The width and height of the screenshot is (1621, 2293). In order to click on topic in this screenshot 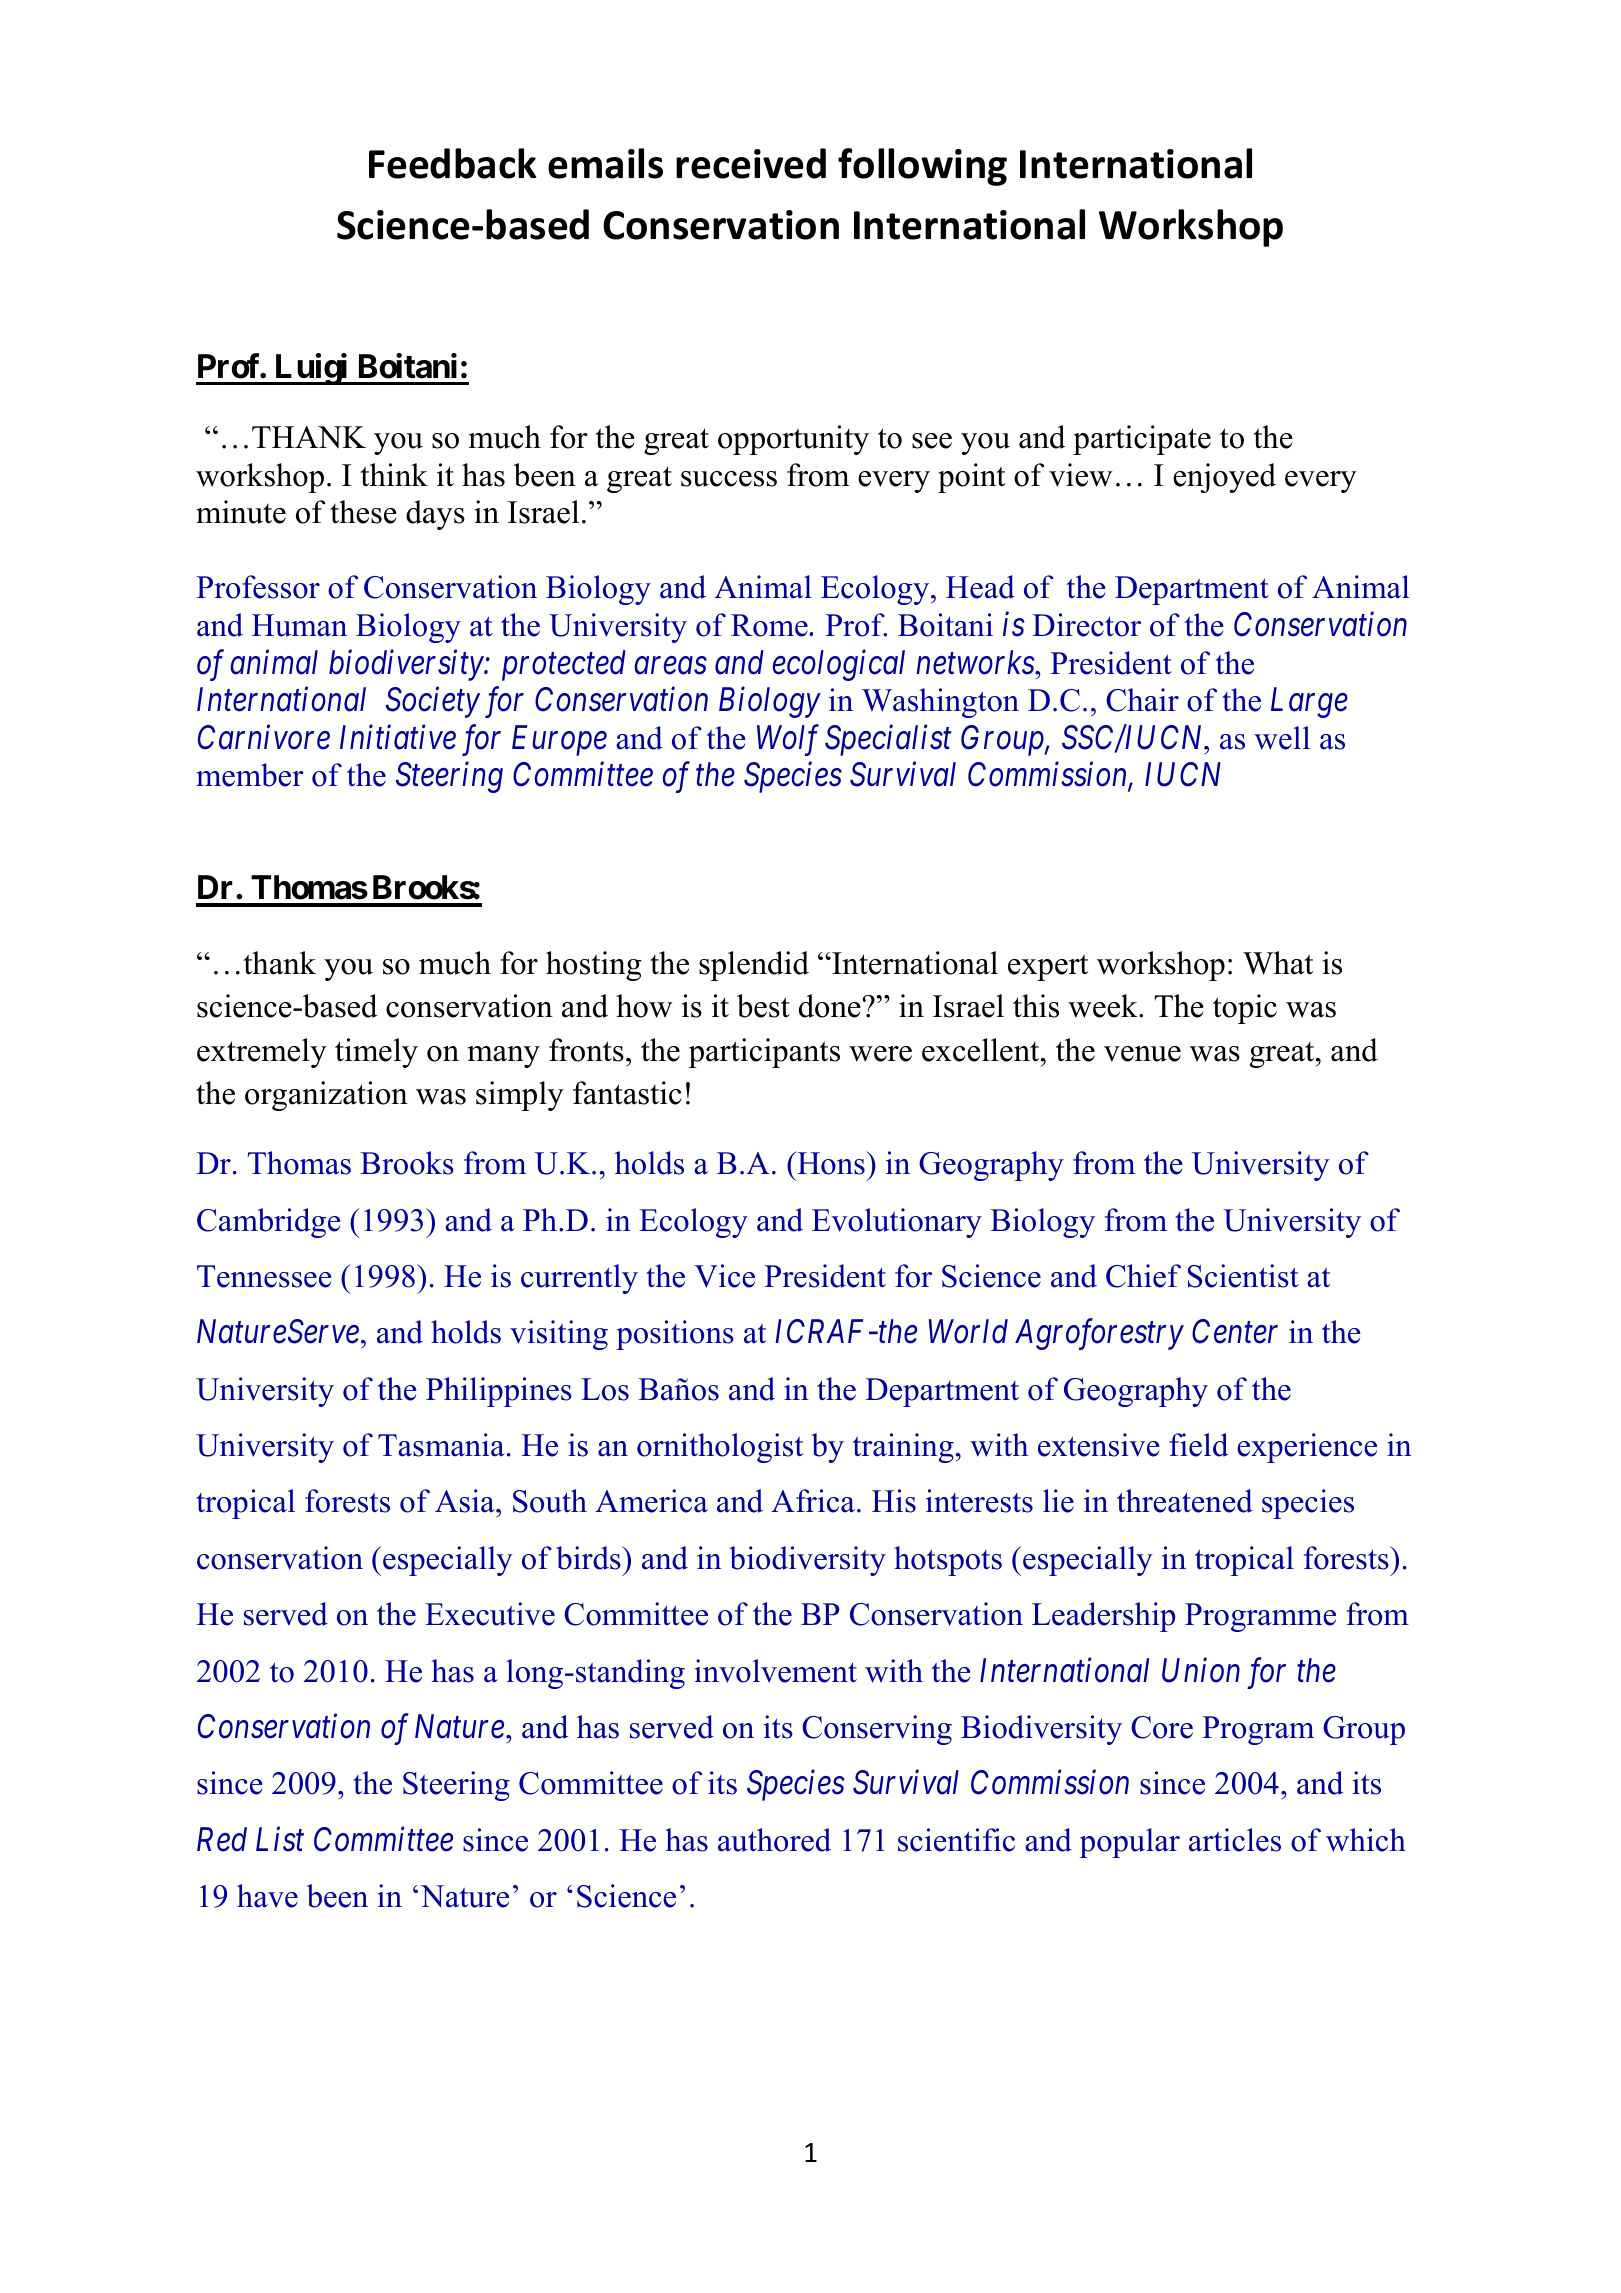, I will do `click(1245, 1009)`.
